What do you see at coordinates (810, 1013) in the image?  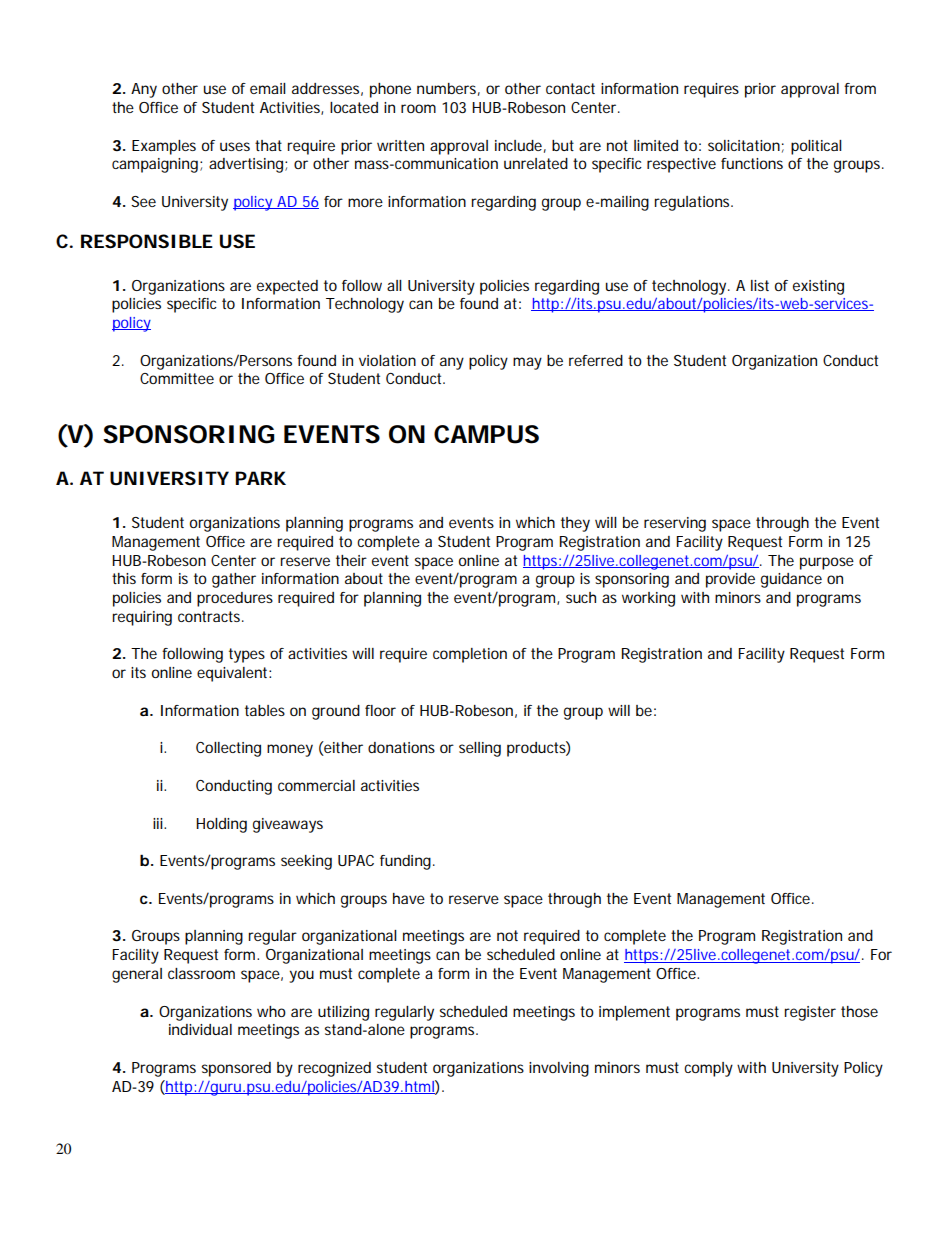 I see `register` at bounding box center [810, 1013].
